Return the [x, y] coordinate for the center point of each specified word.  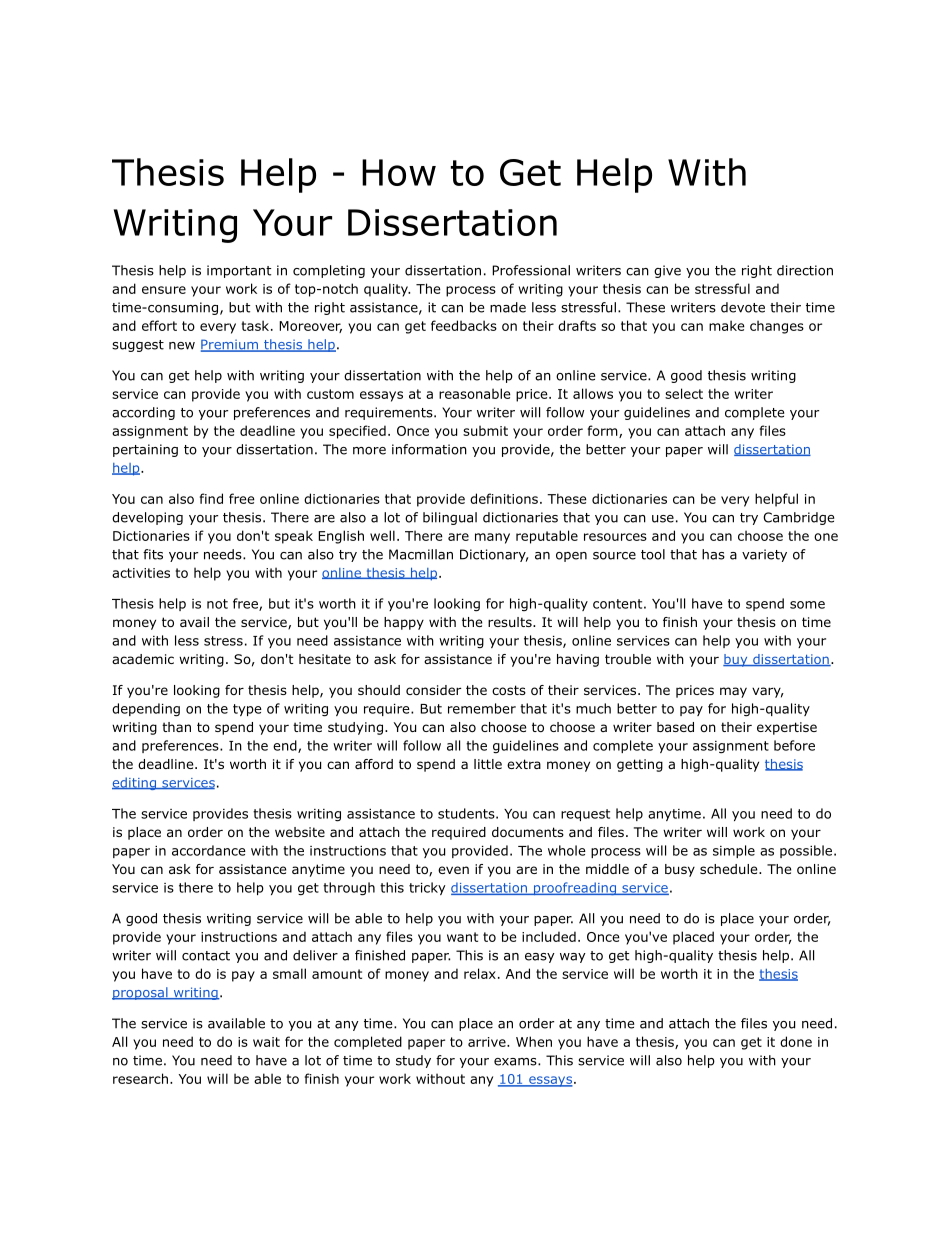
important [239, 271]
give [667, 271]
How [399, 172]
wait [266, 1042]
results [511, 622]
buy [736, 660]
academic [143, 659]
